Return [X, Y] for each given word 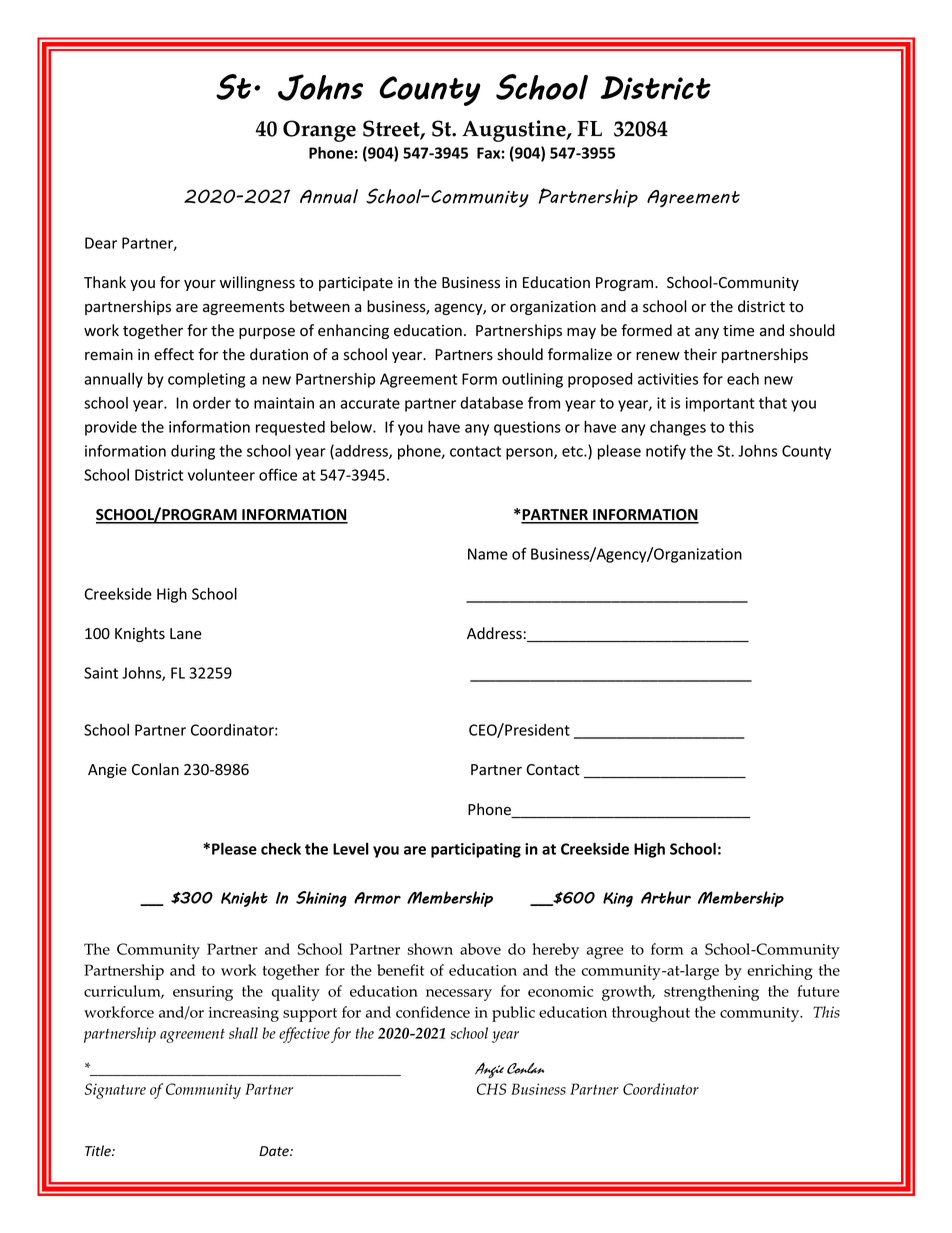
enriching [780, 972]
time [738, 330]
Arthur [666, 897]
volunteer [221, 475]
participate [356, 284]
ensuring [203, 993]
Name [488, 554]
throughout [651, 1014]
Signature [115, 1091]
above [480, 949]
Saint [101, 673]
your [200, 285]
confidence [433, 1012]
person [530, 454]
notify [666, 452]
